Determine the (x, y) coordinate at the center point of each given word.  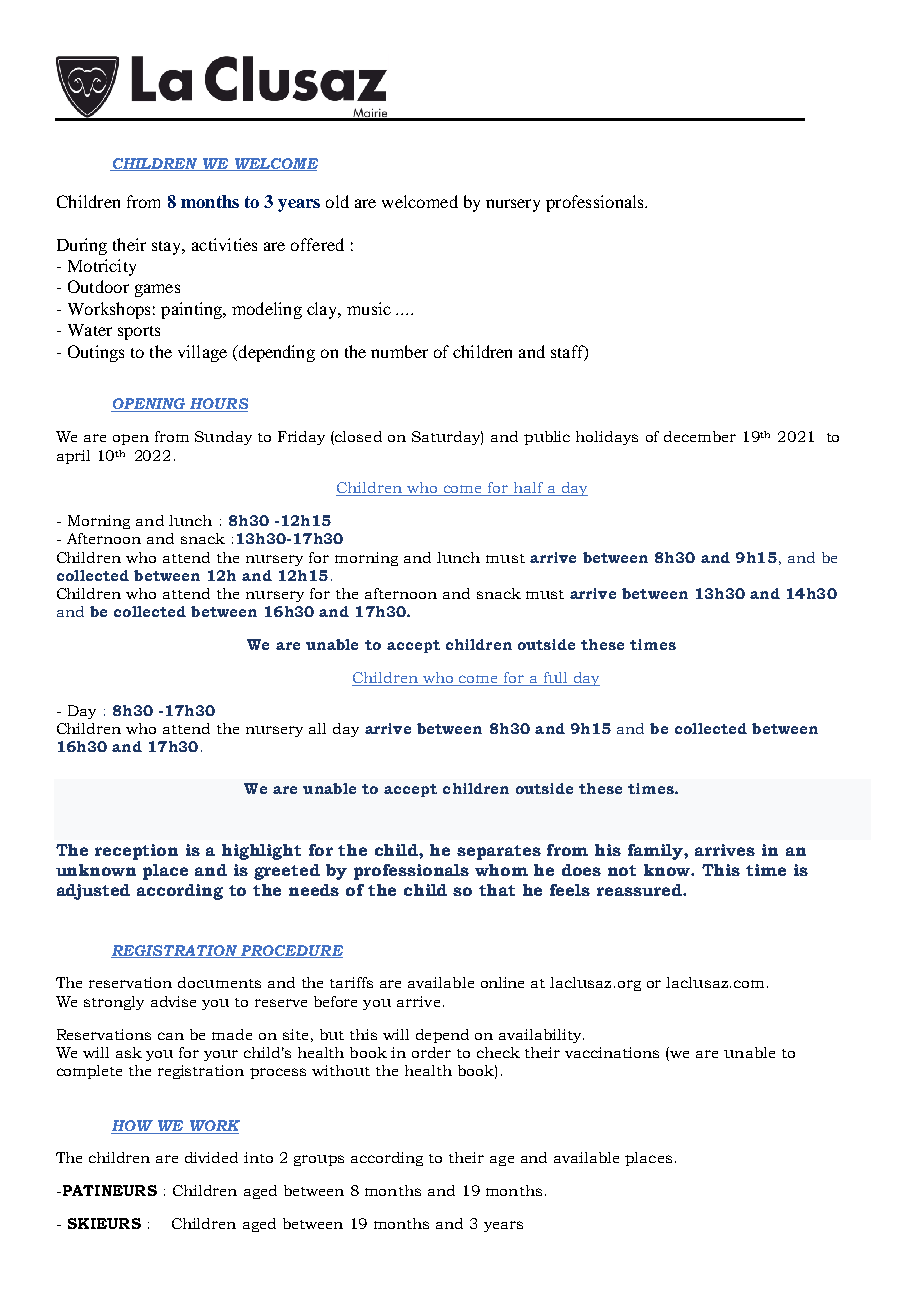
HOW (132, 1125)
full (555, 679)
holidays (607, 438)
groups (319, 1160)
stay (168, 248)
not (622, 870)
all (317, 728)
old (337, 201)
